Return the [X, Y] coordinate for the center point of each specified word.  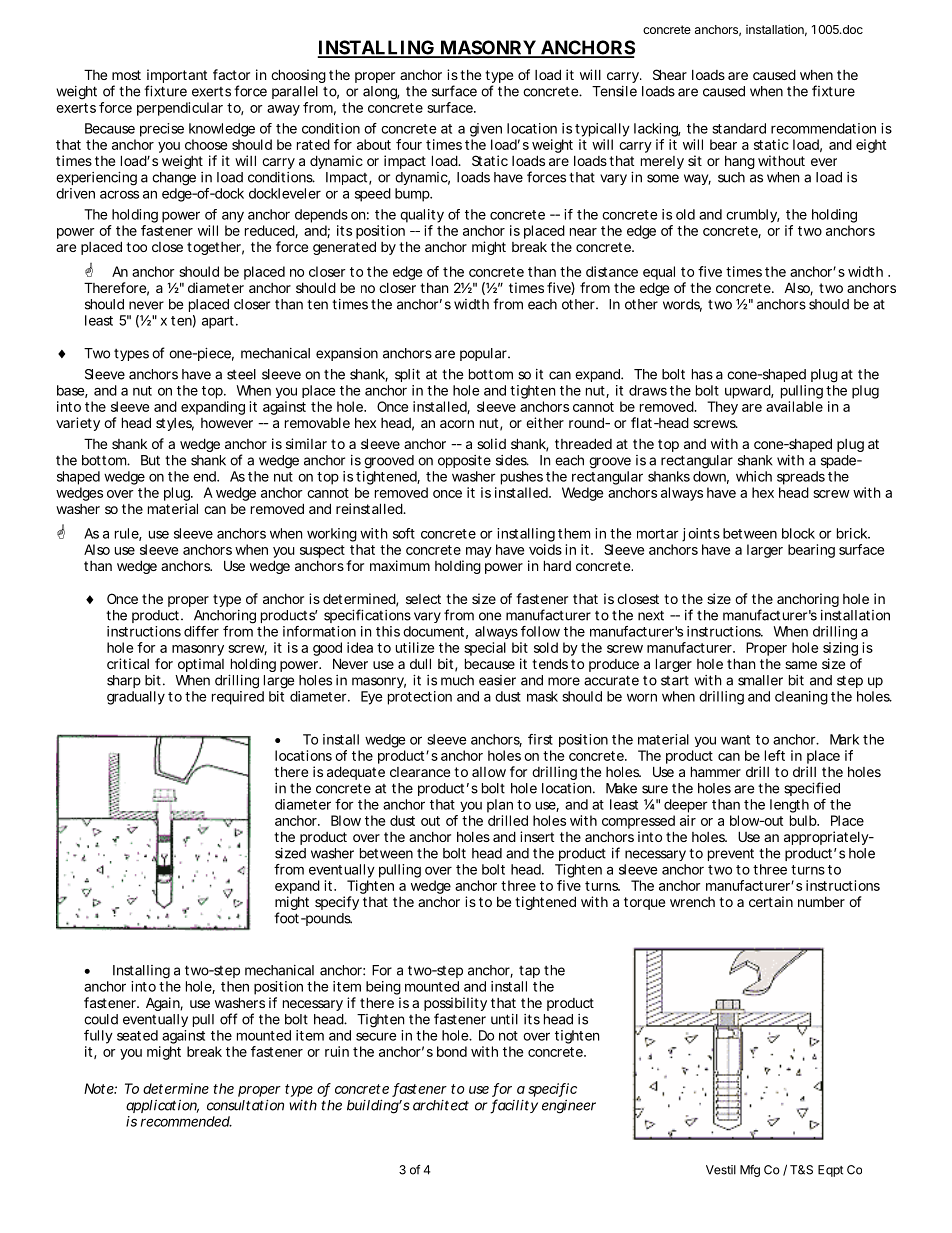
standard [739, 128]
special [485, 649]
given [486, 130]
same [801, 665]
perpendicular [180, 109]
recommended [186, 1121]
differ [201, 631]
